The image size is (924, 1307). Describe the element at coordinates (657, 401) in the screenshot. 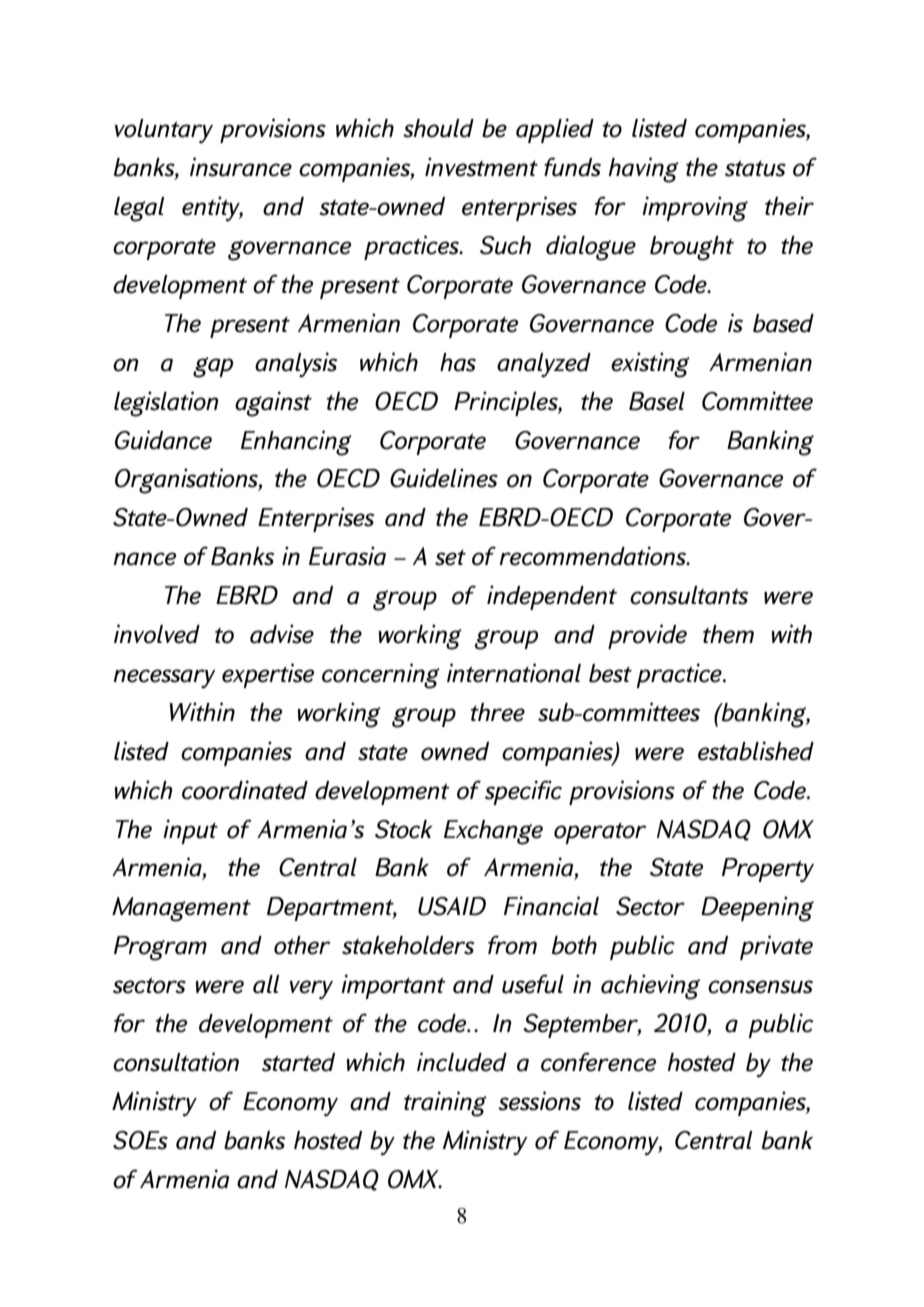

I see `Basel` at that location.
